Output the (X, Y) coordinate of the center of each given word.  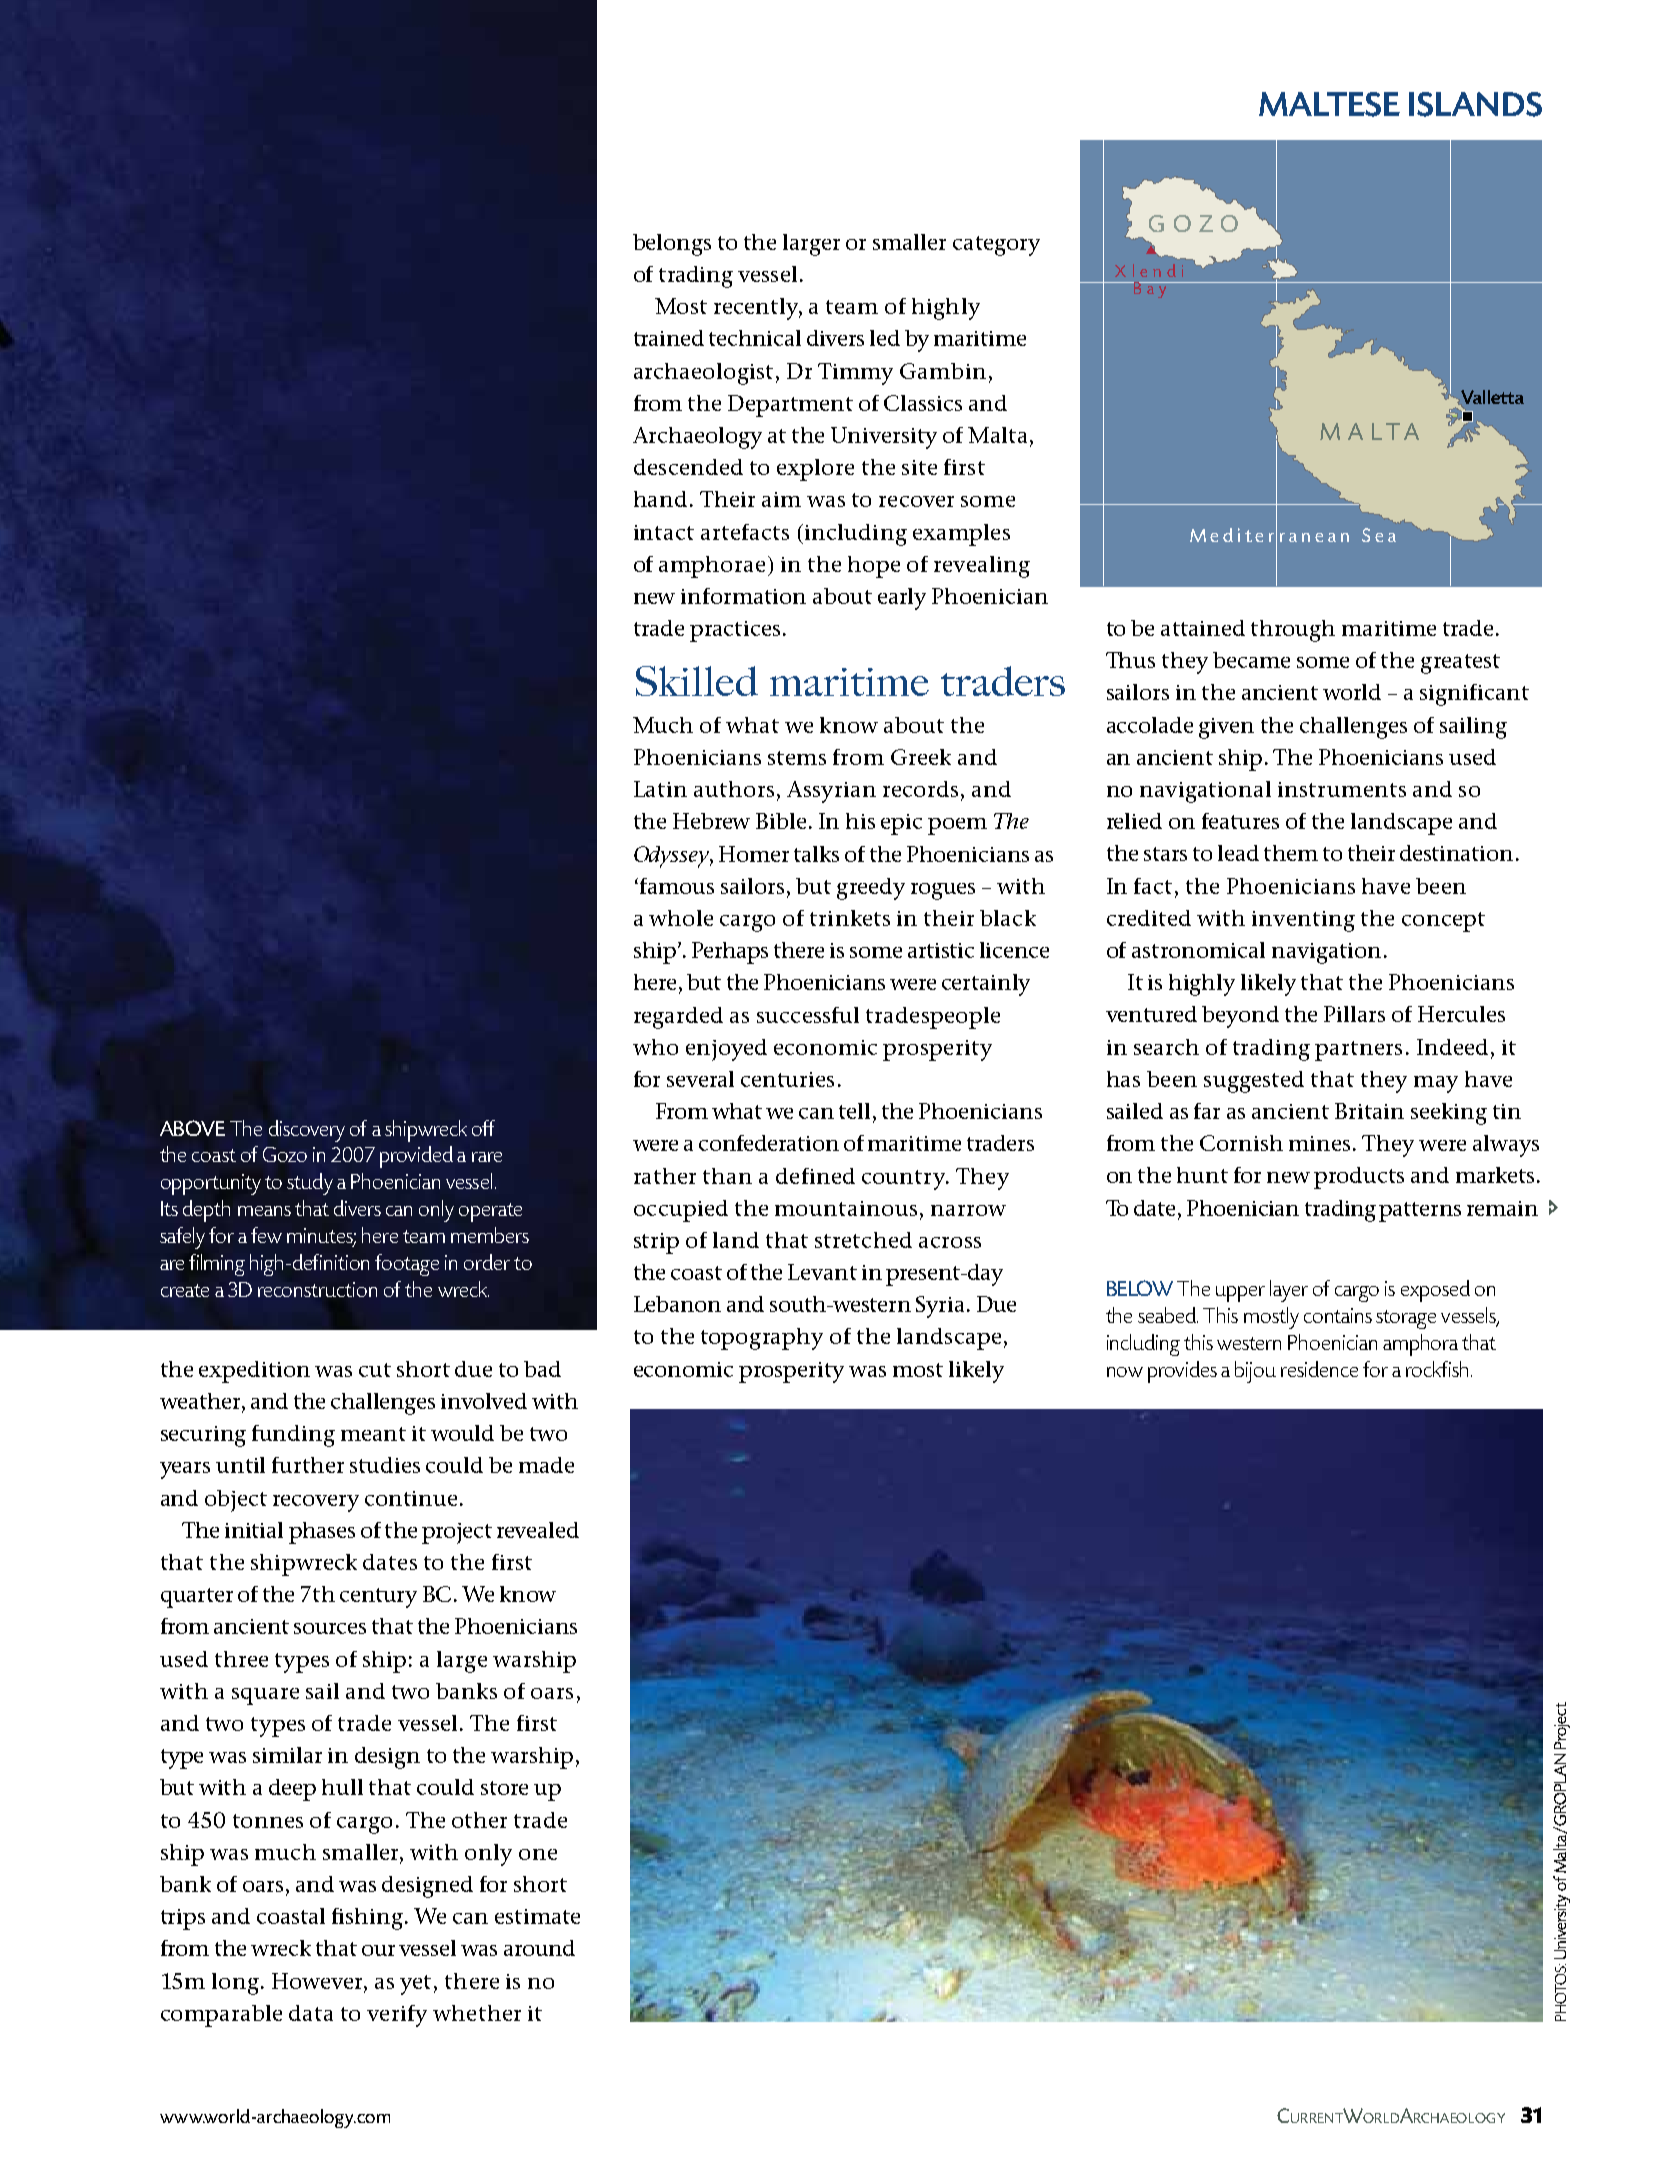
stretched (863, 1240)
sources (330, 1628)
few (266, 1235)
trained (669, 338)
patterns (1420, 1212)
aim (781, 499)
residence (1319, 1369)
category (996, 246)
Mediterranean (1269, 534)
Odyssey (672, 857)
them (1291, 853)
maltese (1329, 104)
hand (660, 499)
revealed (538, 1530)
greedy (871, 889)
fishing (369, 1919)
